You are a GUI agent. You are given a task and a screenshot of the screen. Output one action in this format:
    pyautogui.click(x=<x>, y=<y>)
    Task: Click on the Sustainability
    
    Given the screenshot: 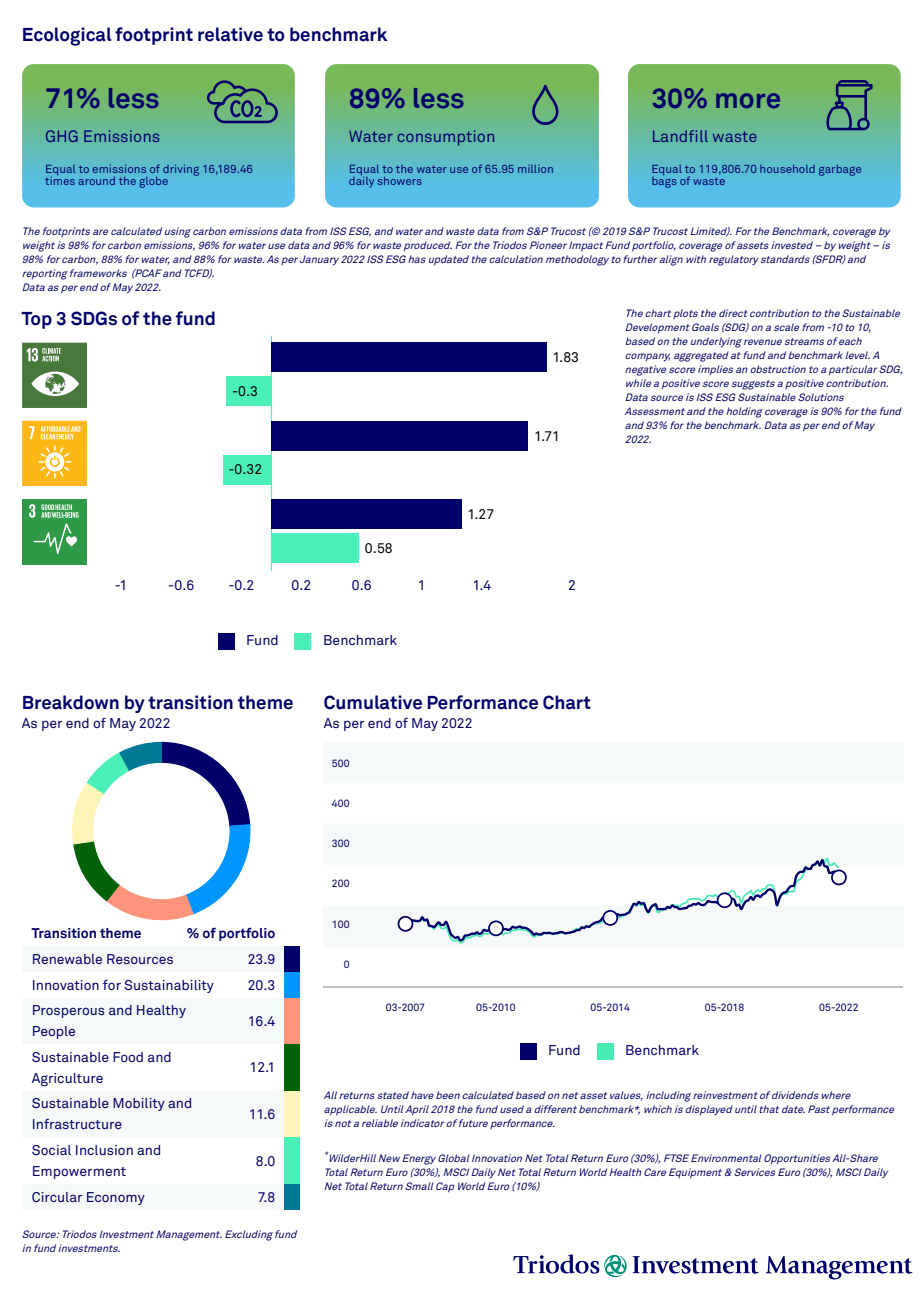 What is the action you would take?
    pyautogui.click(x=169, y=986)
